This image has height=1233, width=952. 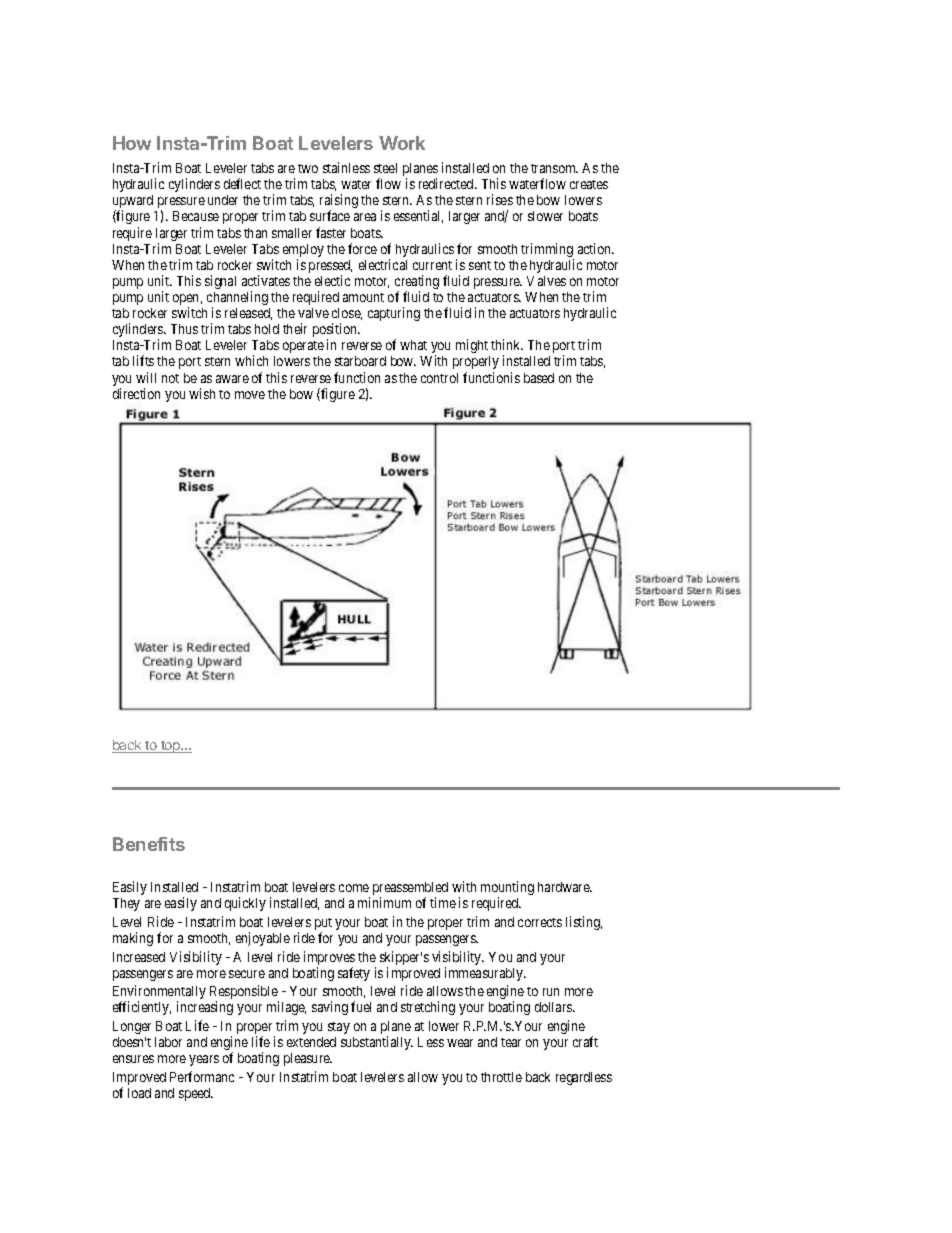 What do you see at coordinates (196, 216) in the image?
I see `Because` at bounding box center [196, 216].
